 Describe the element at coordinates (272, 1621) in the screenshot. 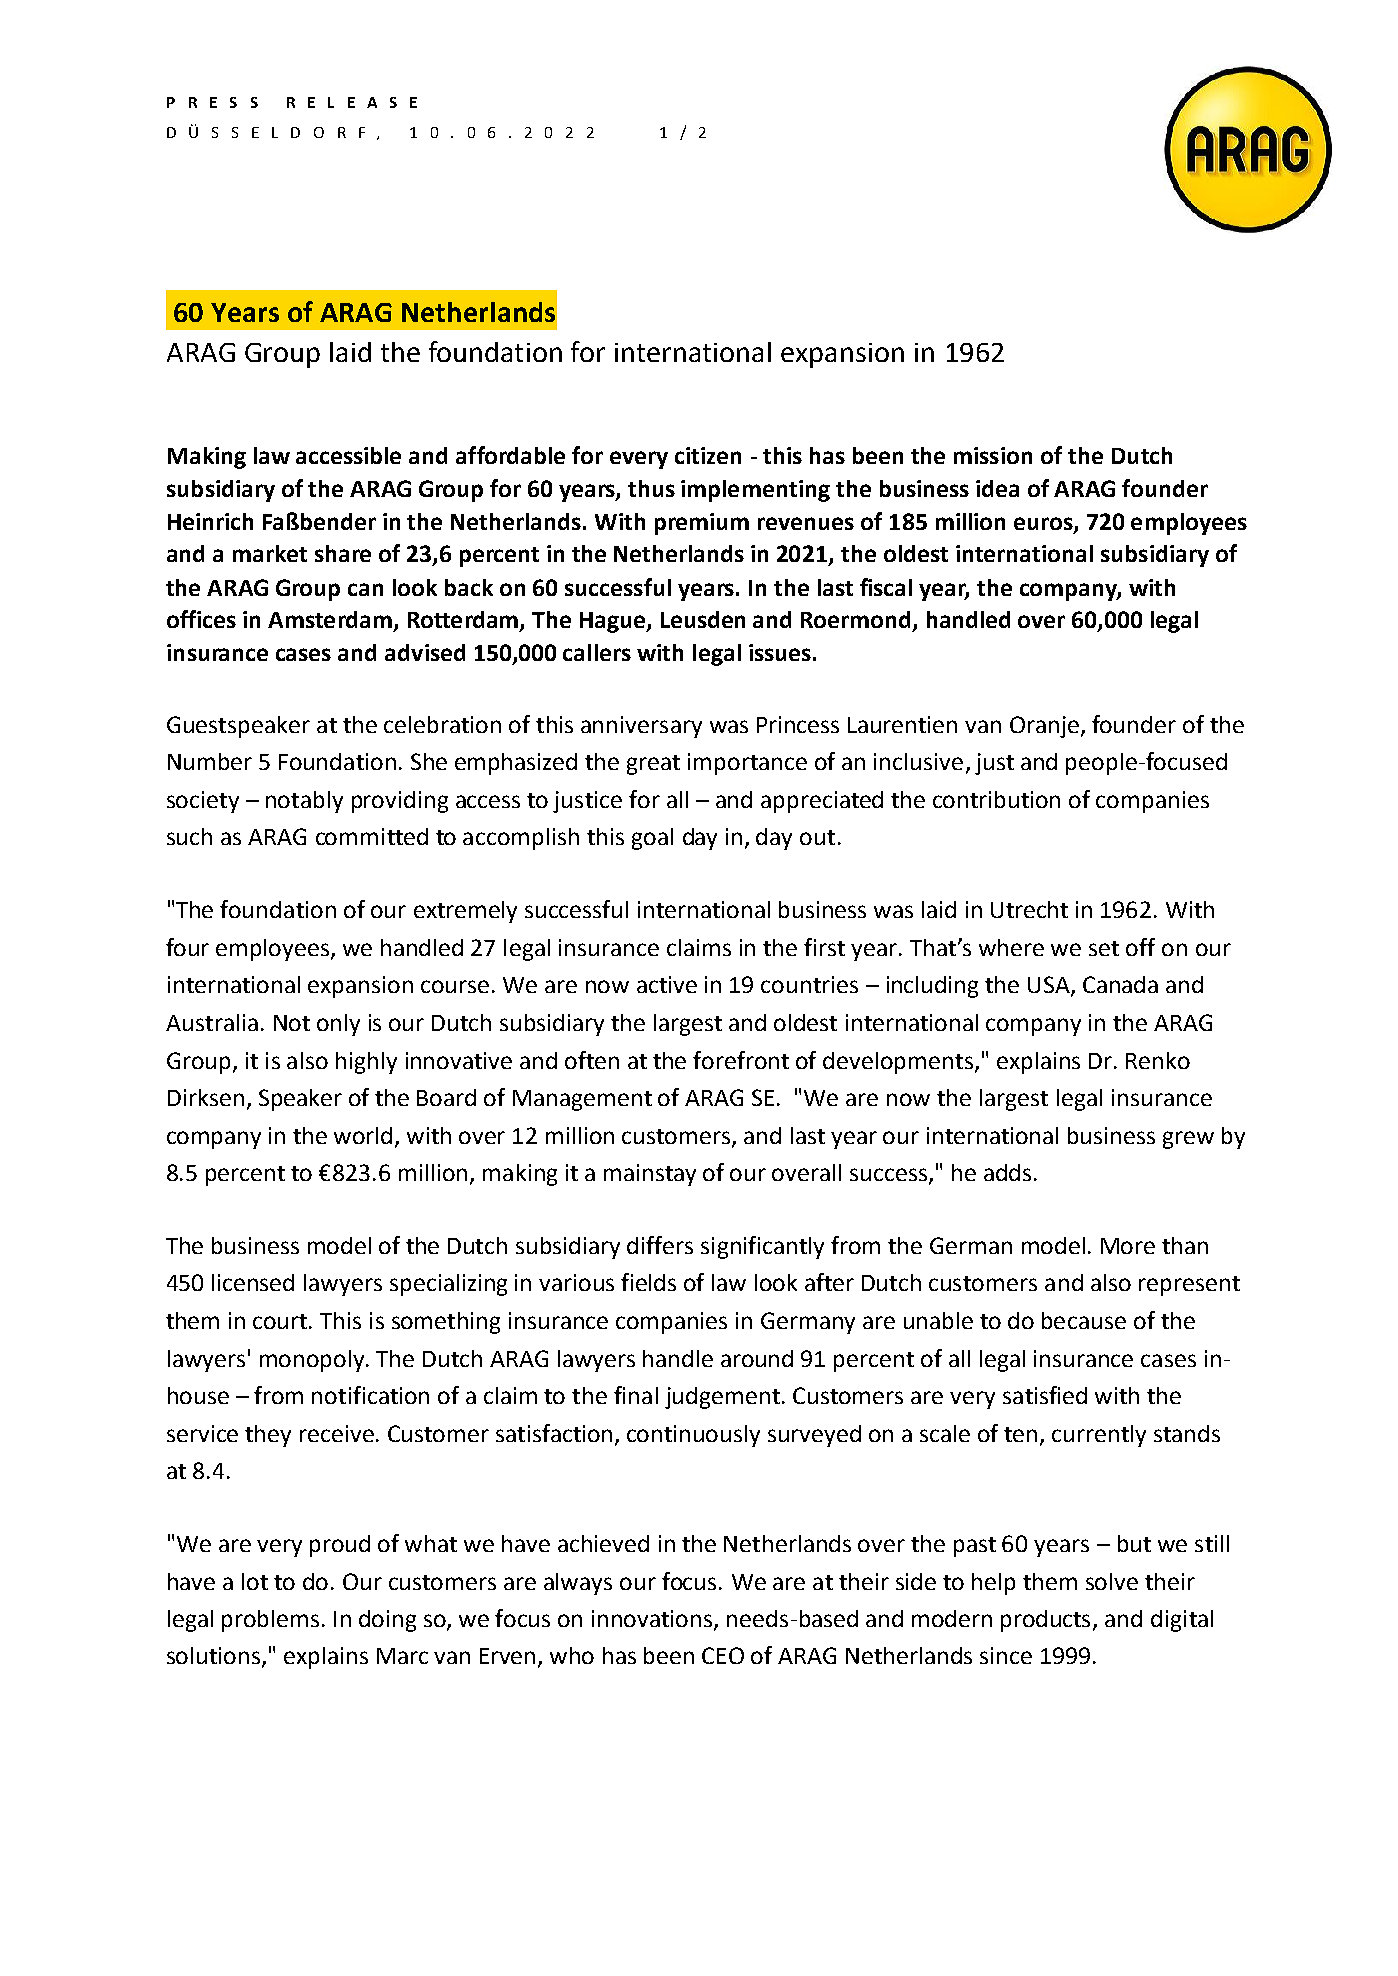

I see `problems` at that location.
